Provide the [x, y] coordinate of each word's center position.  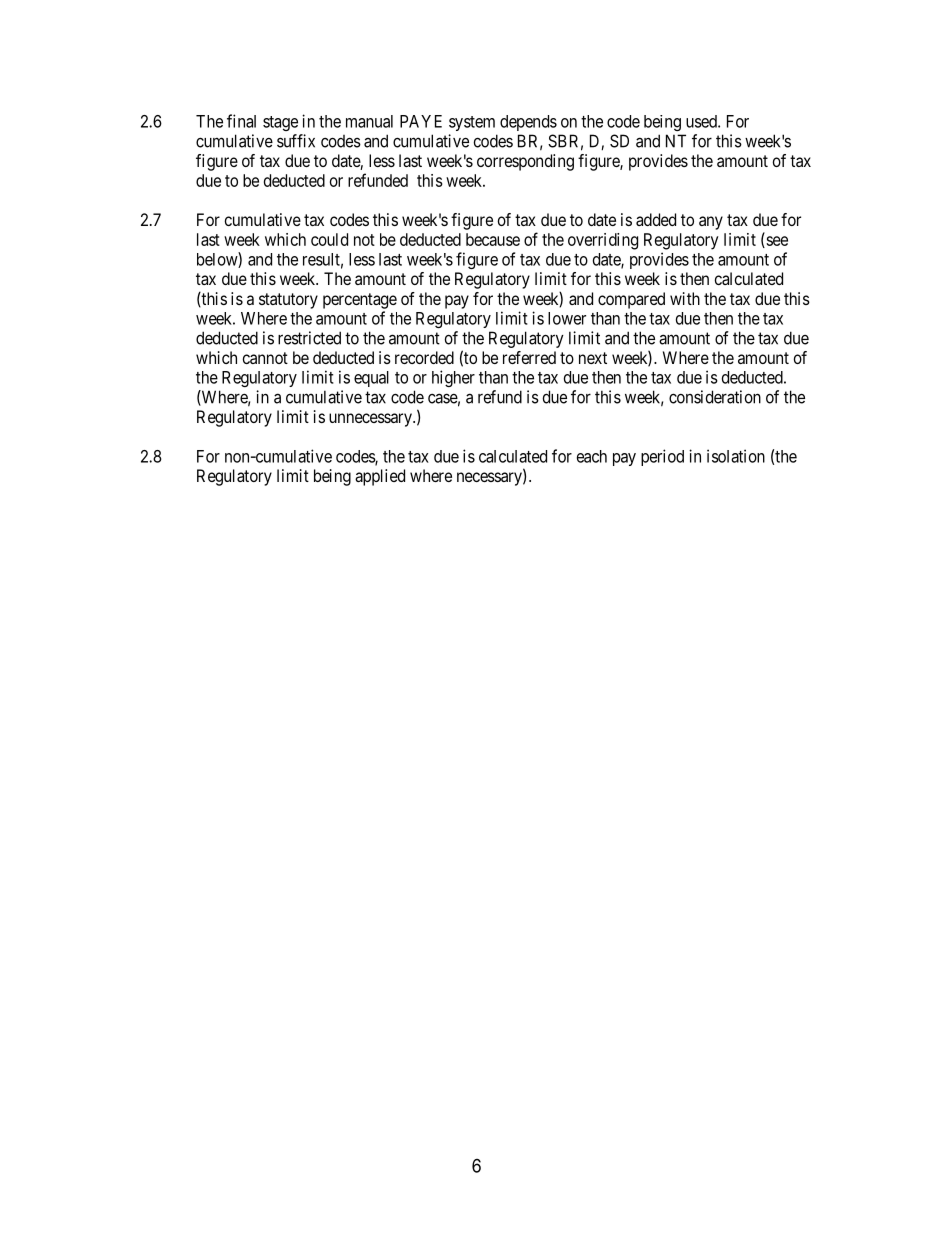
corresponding [525, 162]
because [493, 239]
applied [380, 477]
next [593, 358]
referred [529, 357]
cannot [265, 358]
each [592, 456]
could [329, 239]
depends [528, 123]
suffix [296, 141]
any [711, 223]
